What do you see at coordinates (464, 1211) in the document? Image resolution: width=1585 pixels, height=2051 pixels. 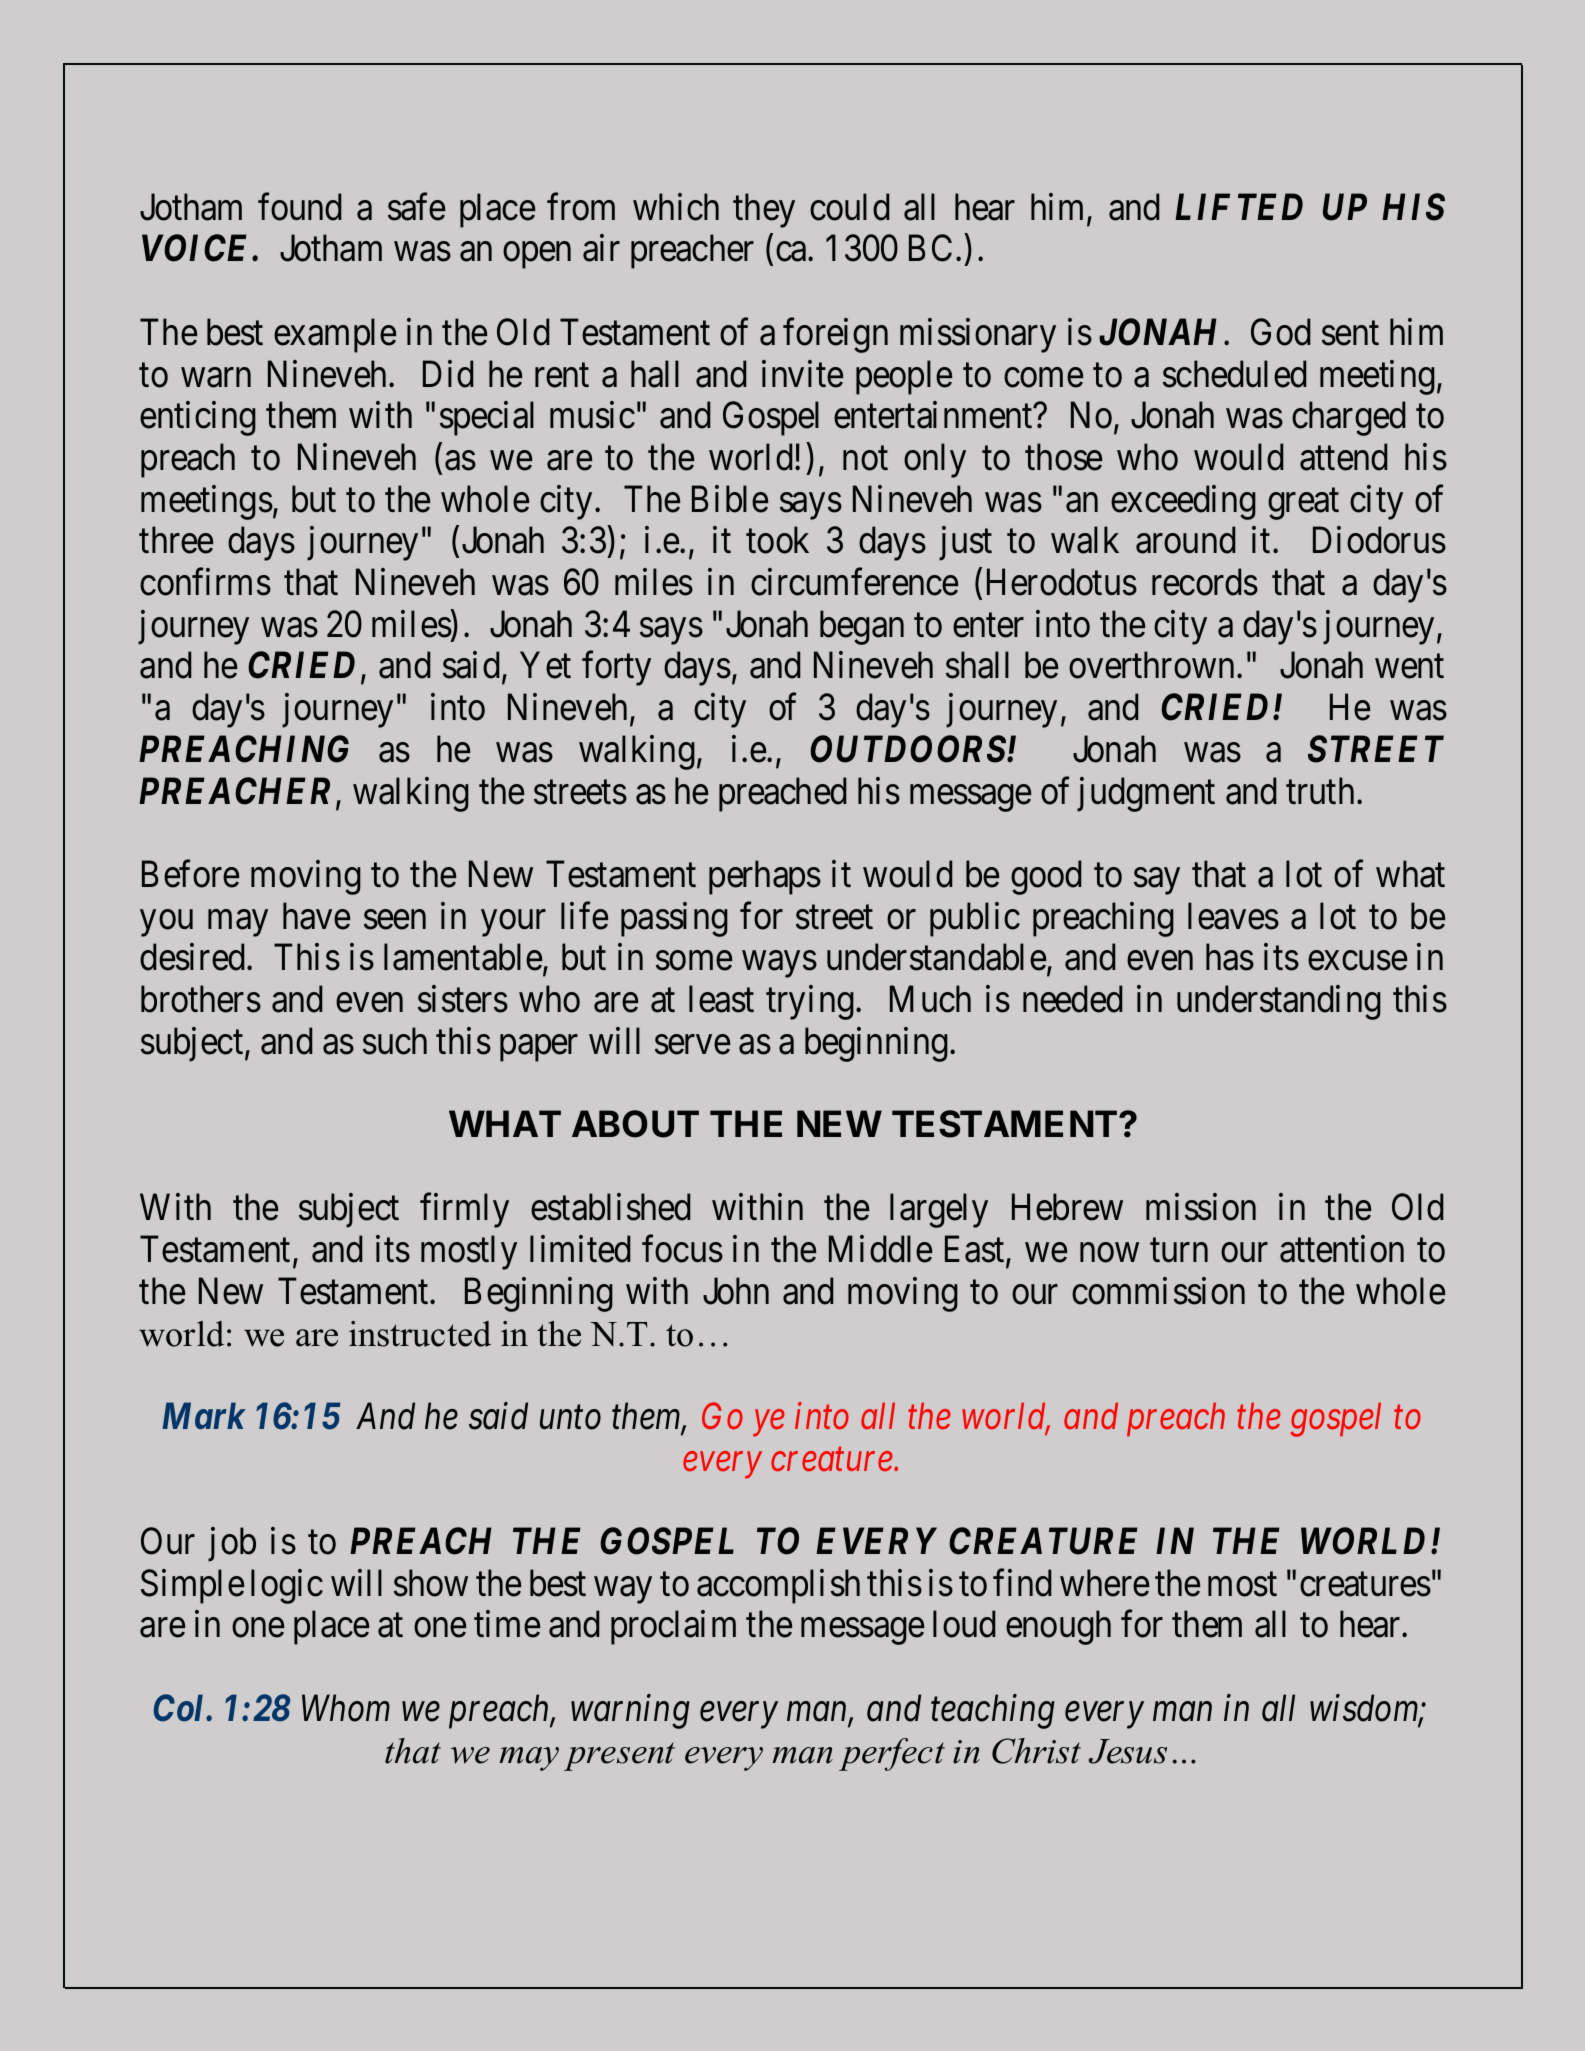 I see `firmly` at bounding box center [464, 1211].
